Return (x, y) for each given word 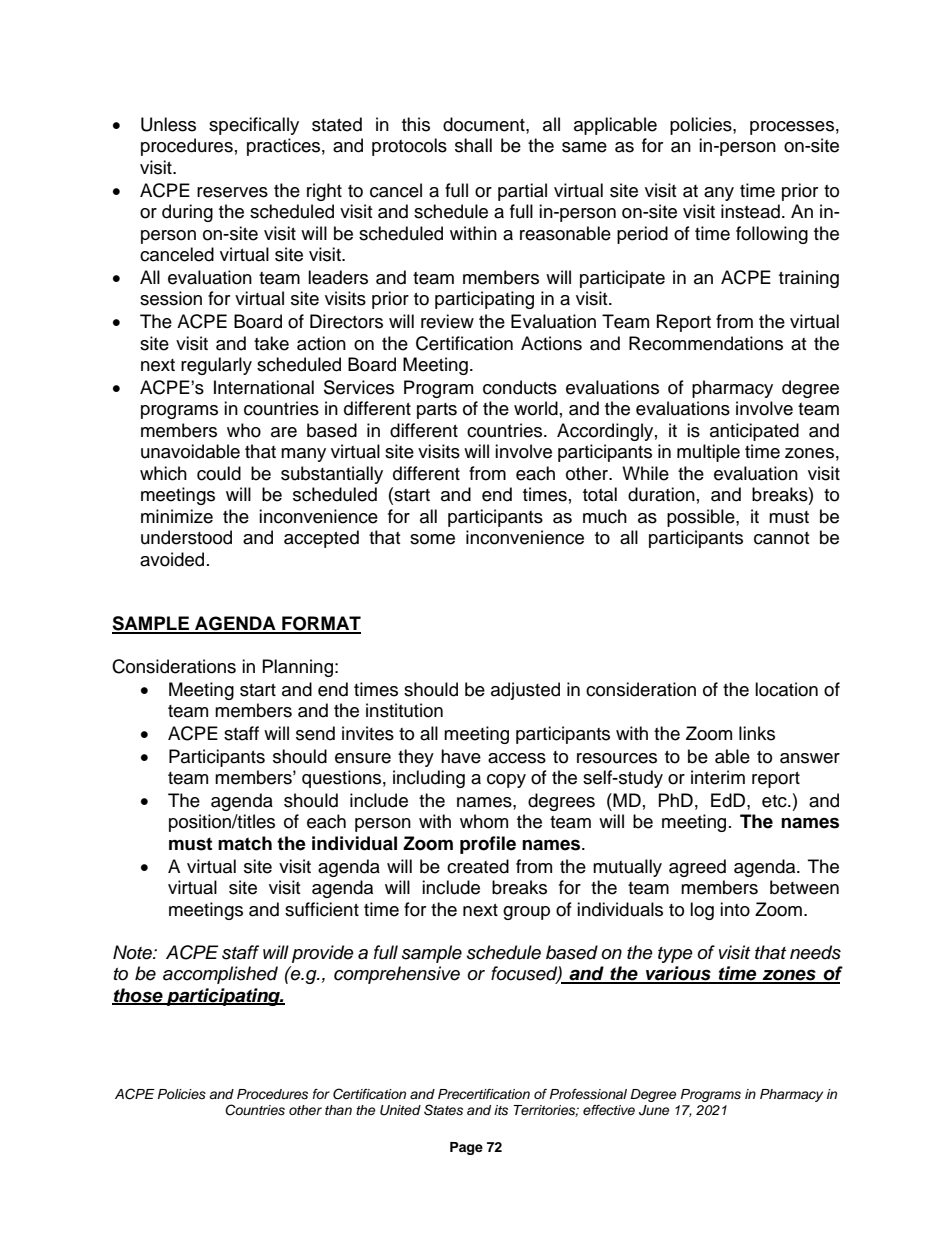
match (245, 843)
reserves (232, 192)
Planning (298, 668)
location (786, 689)
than (338, 1110)
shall (473, 145)
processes (792, 128)
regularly (216, 366)
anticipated (754, 432)
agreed (697, 868)
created (478, 866)
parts (437, 411)
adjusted (525, 691)
